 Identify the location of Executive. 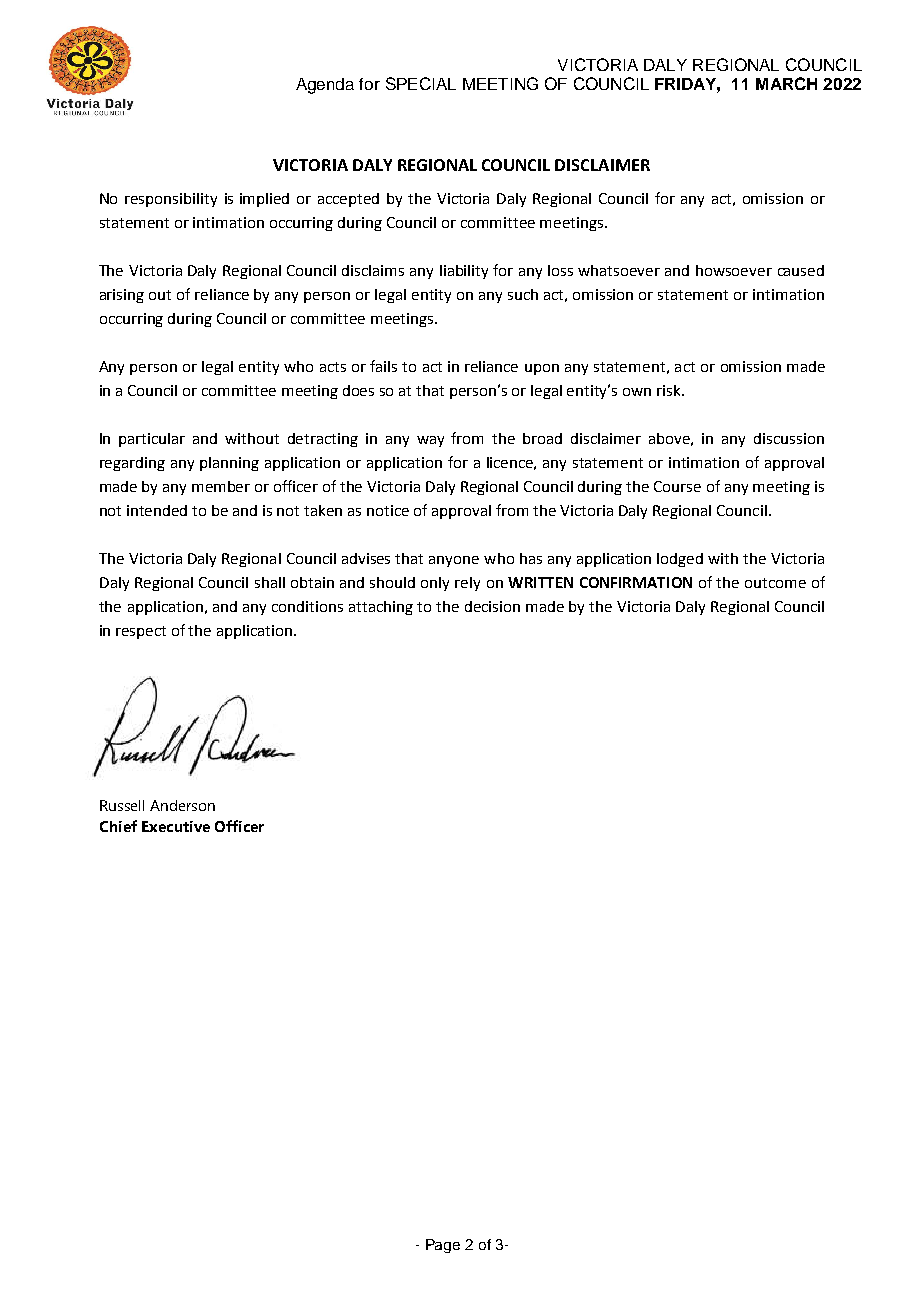
(176, 826).
